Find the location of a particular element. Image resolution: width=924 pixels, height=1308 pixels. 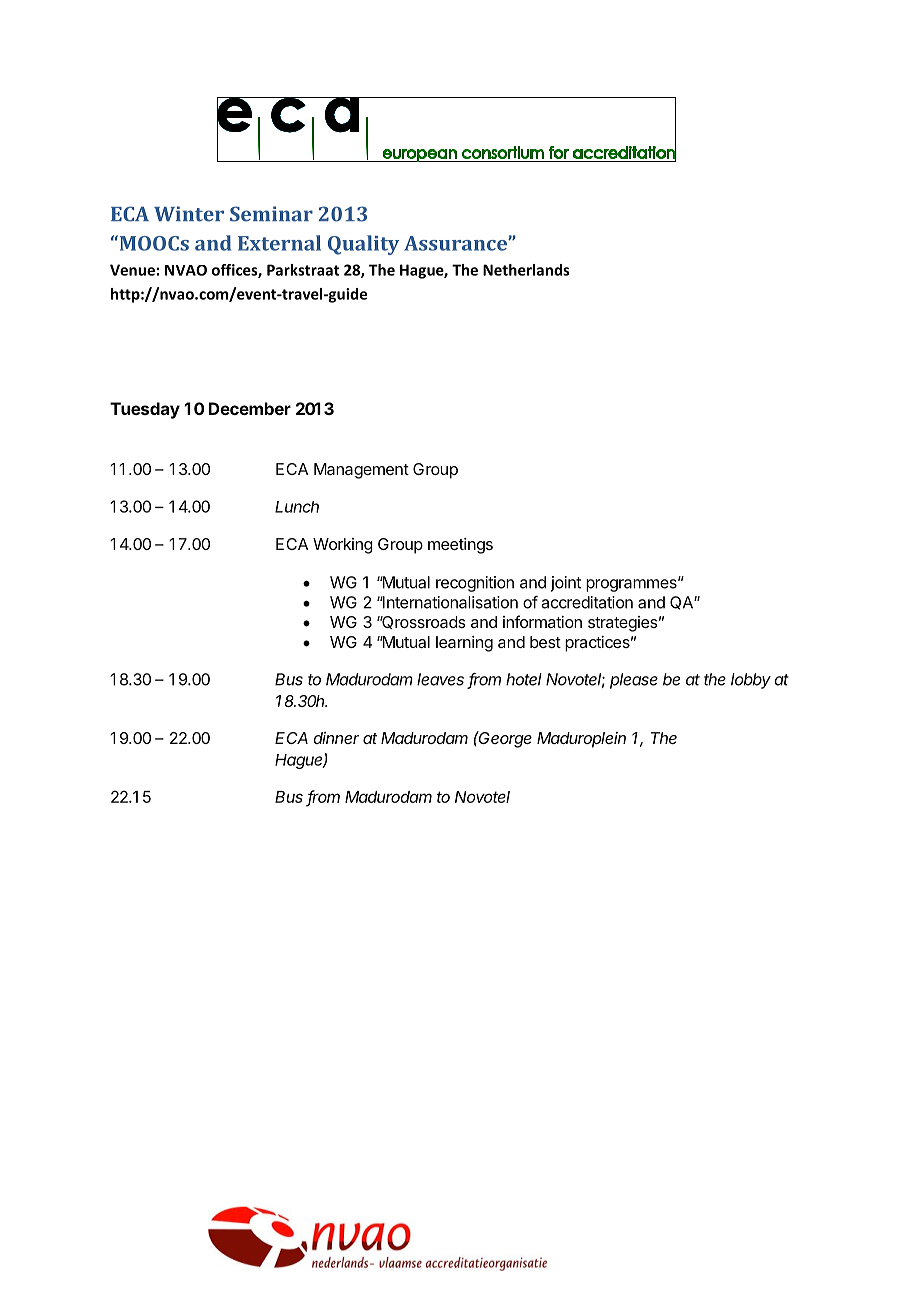

Quality is located at coordinates (363, 245).
